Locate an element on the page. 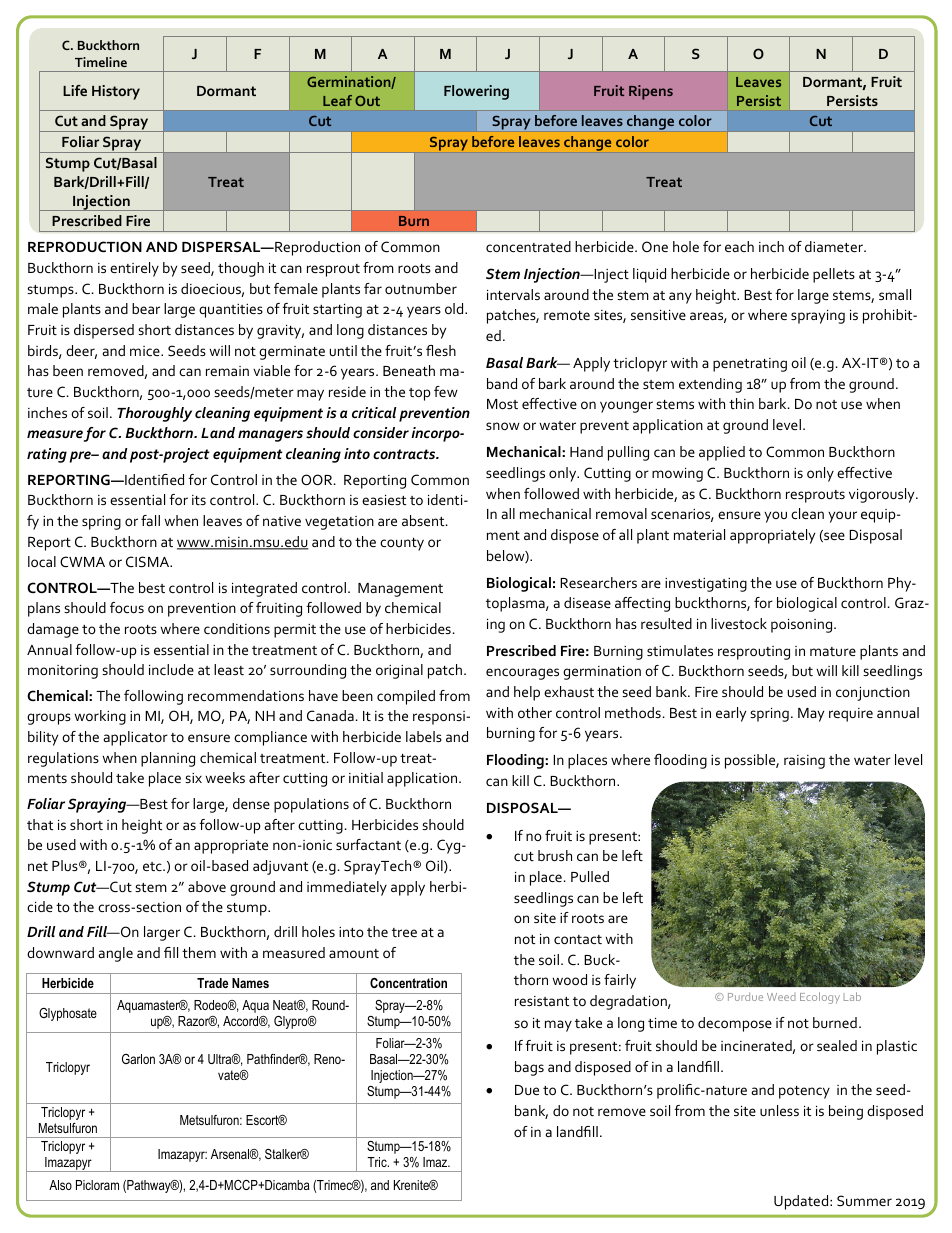 The width and height of the document is (952, 1233). raising is located at coordinates (804, 762).
